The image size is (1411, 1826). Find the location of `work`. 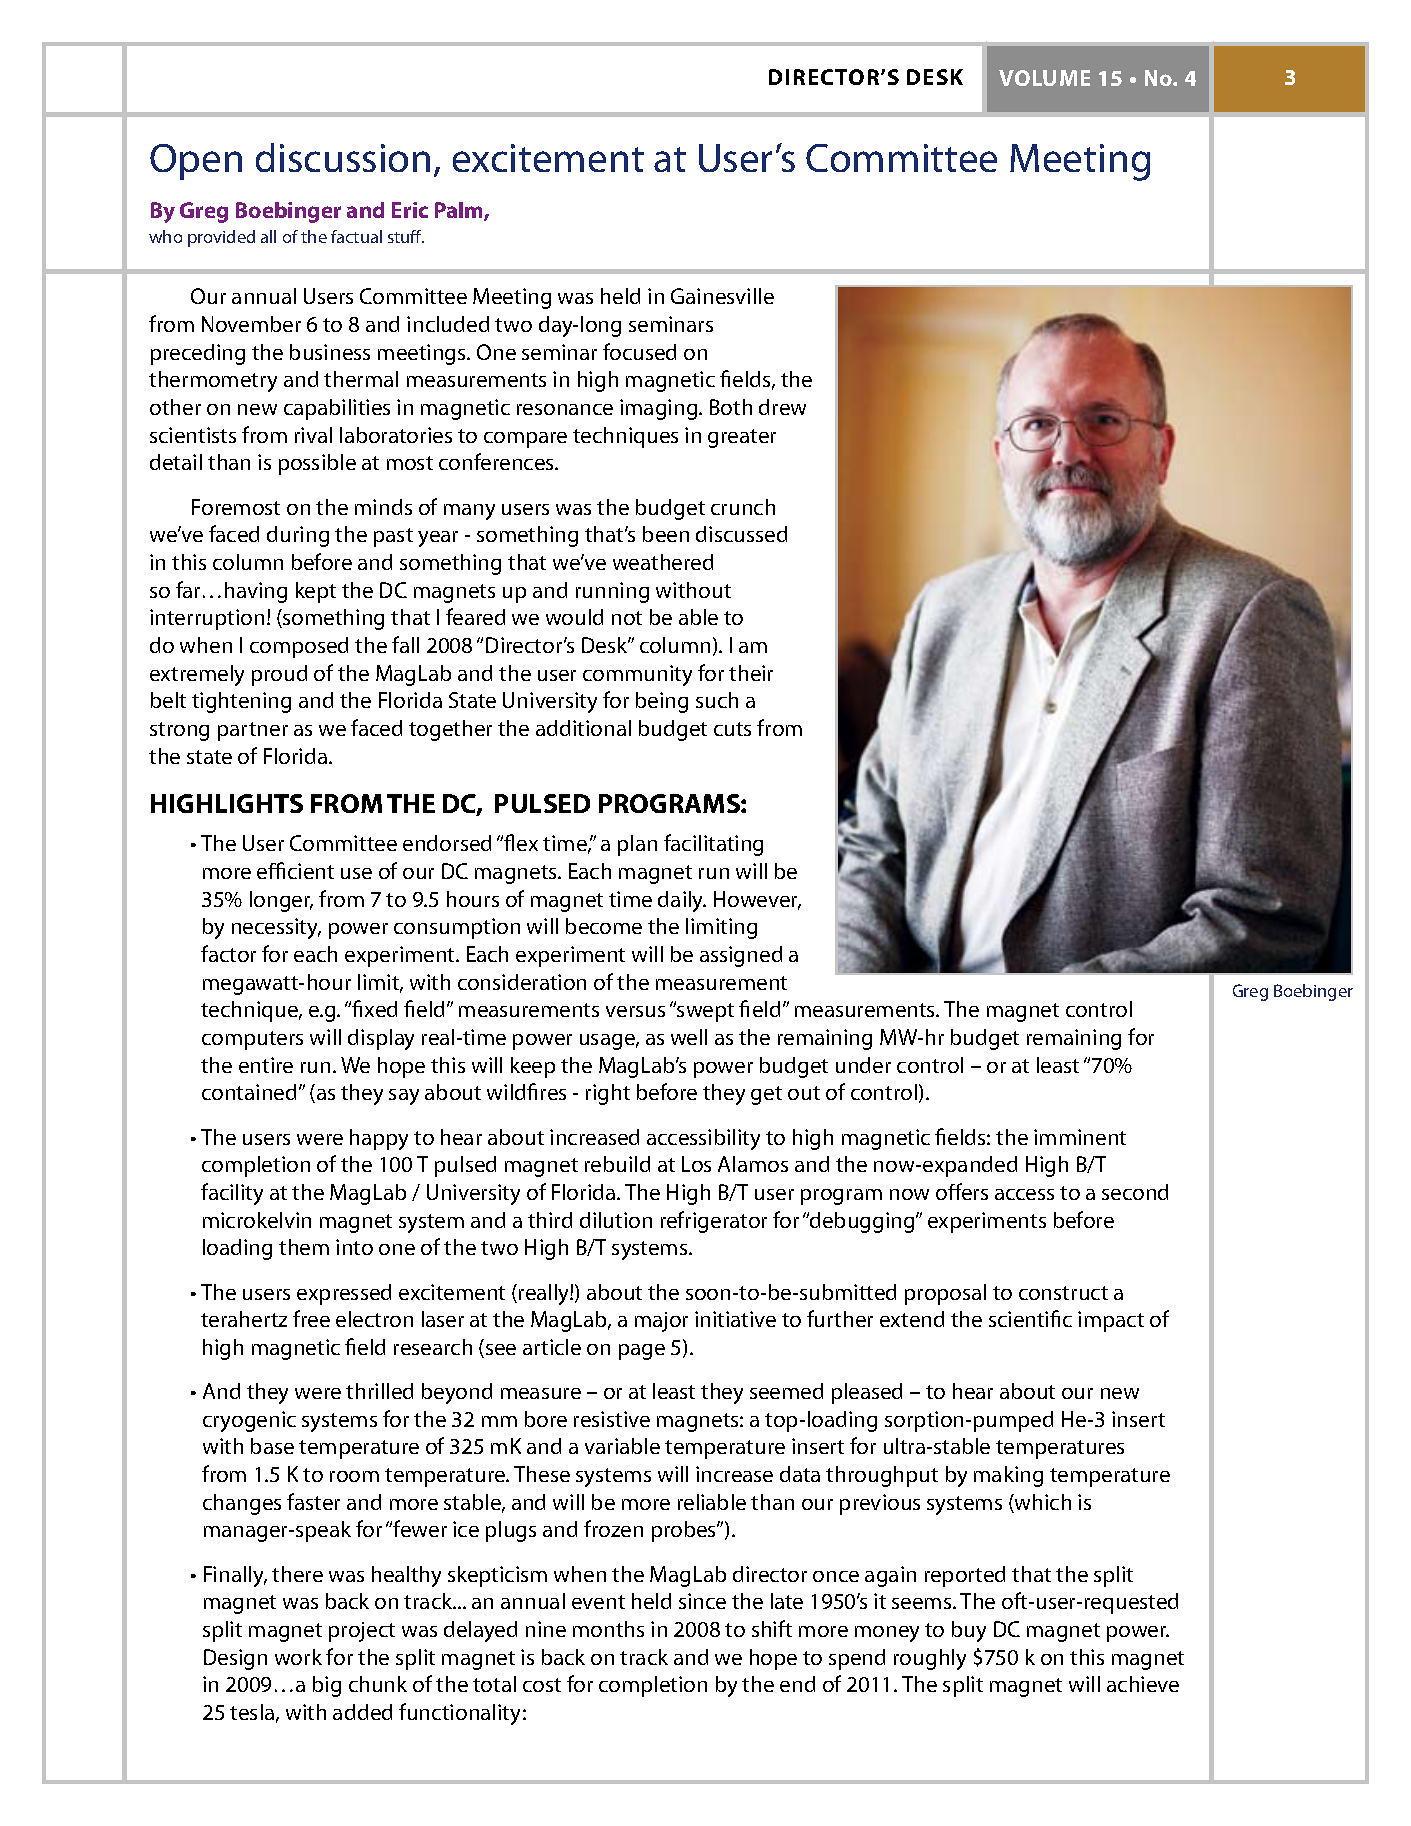

work is located at coordinates (298, 1657).
